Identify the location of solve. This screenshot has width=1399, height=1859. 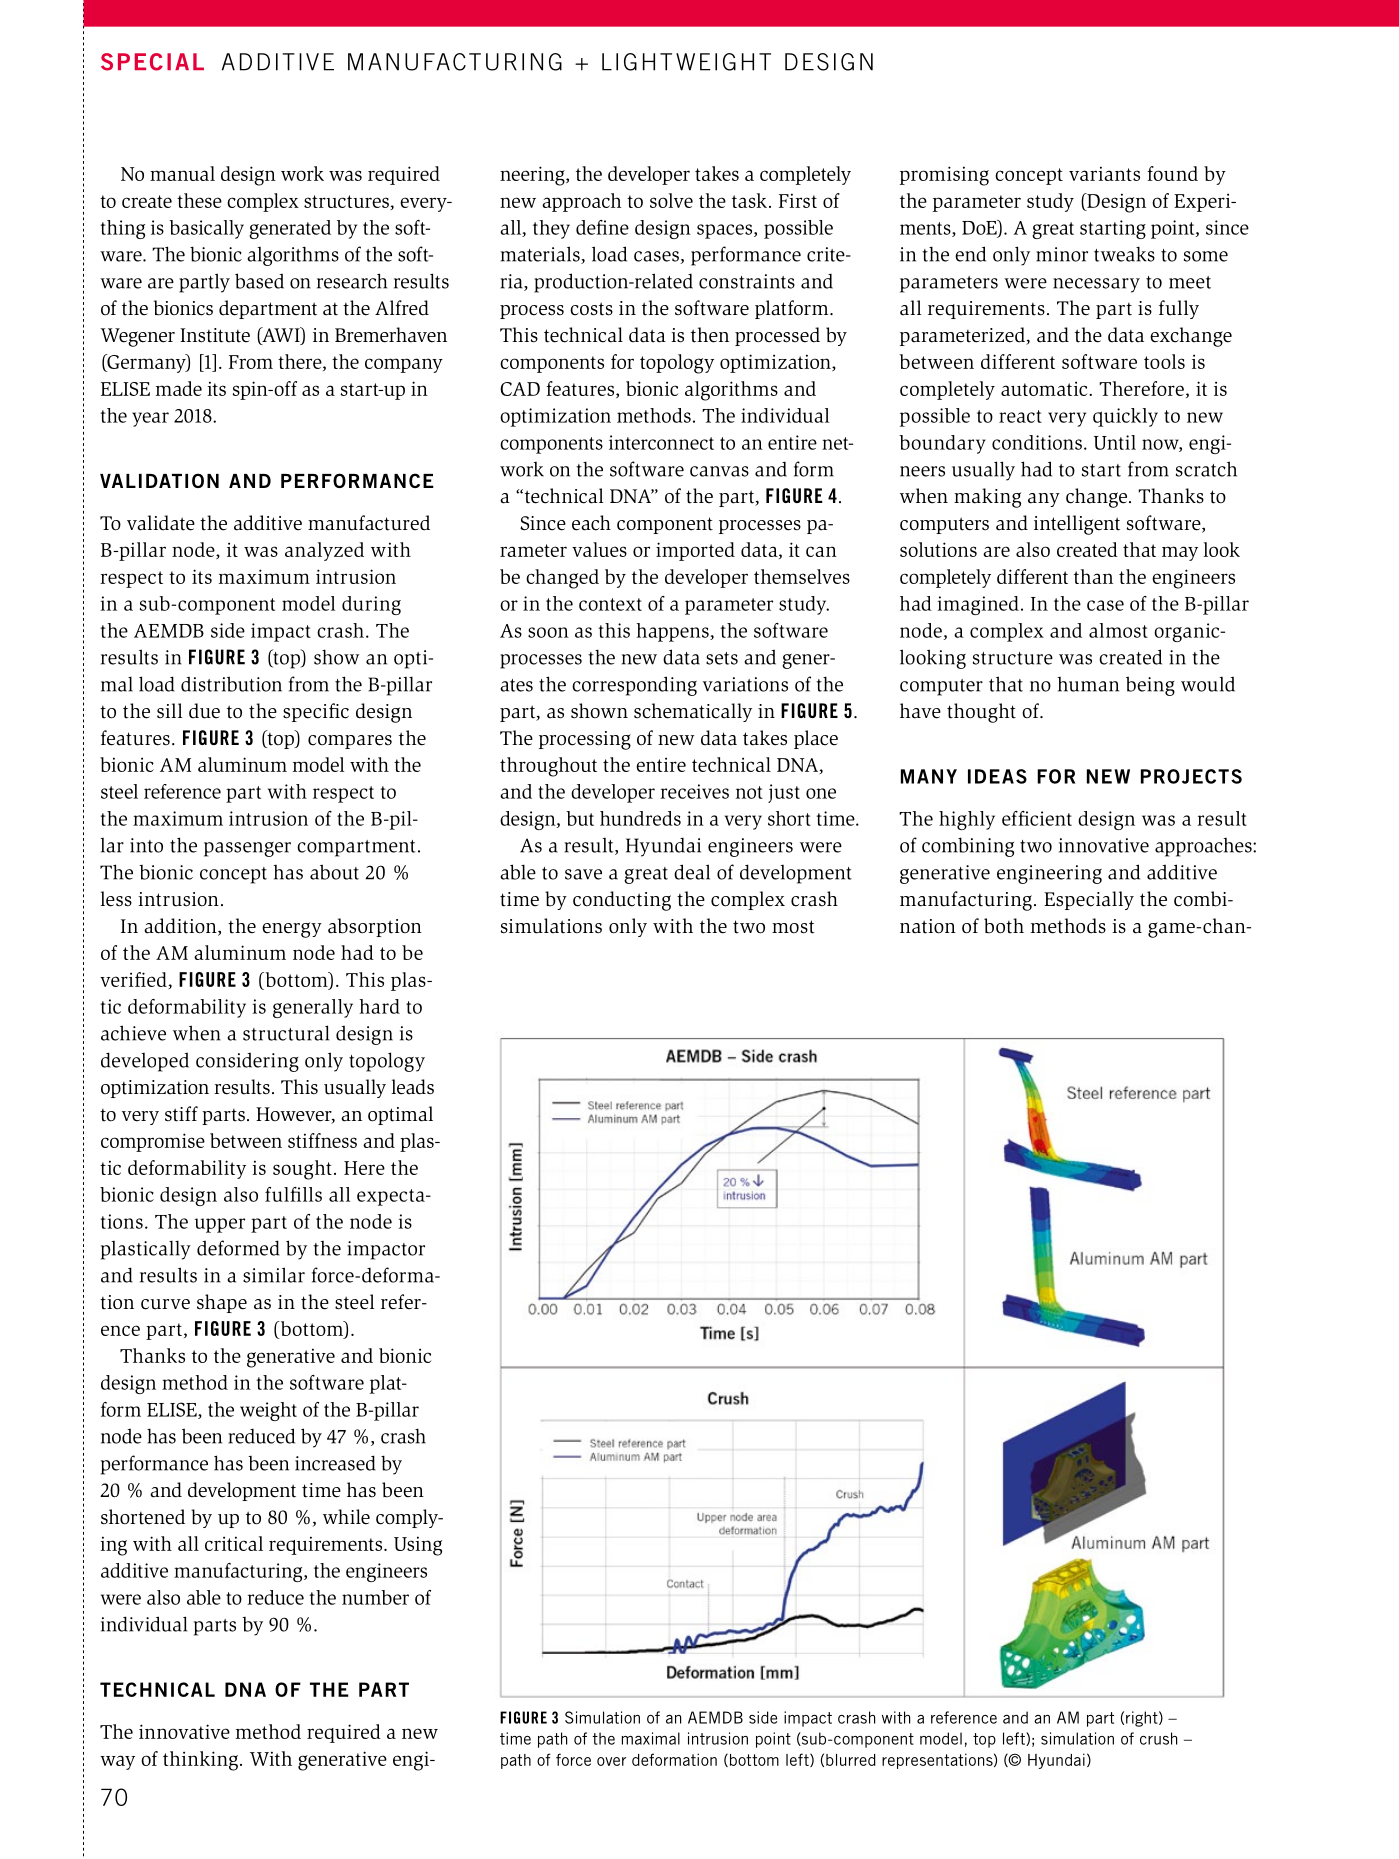
(671, 200).
